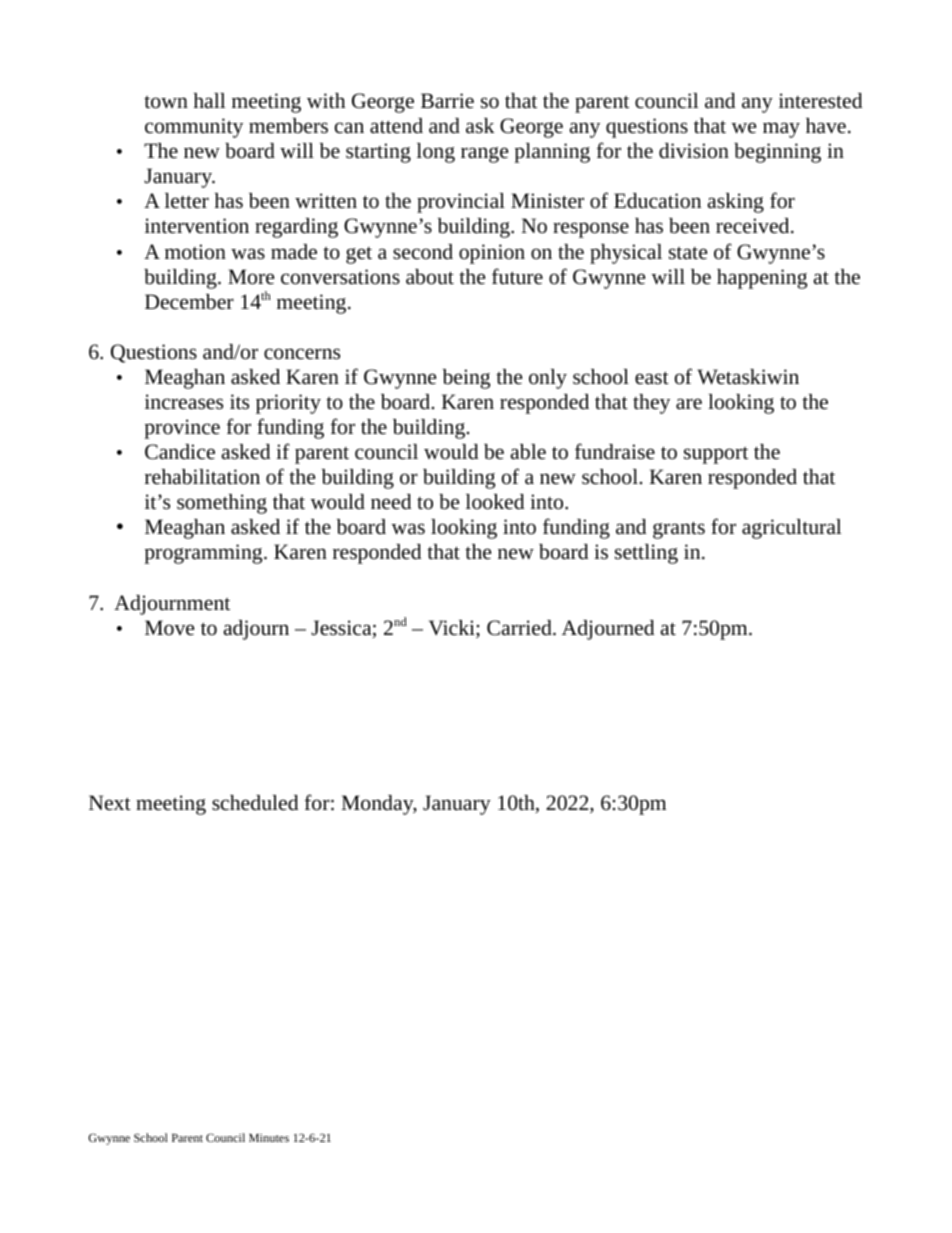 The image size is (952, 1233). I want to click on settling, so click(646, 554).
